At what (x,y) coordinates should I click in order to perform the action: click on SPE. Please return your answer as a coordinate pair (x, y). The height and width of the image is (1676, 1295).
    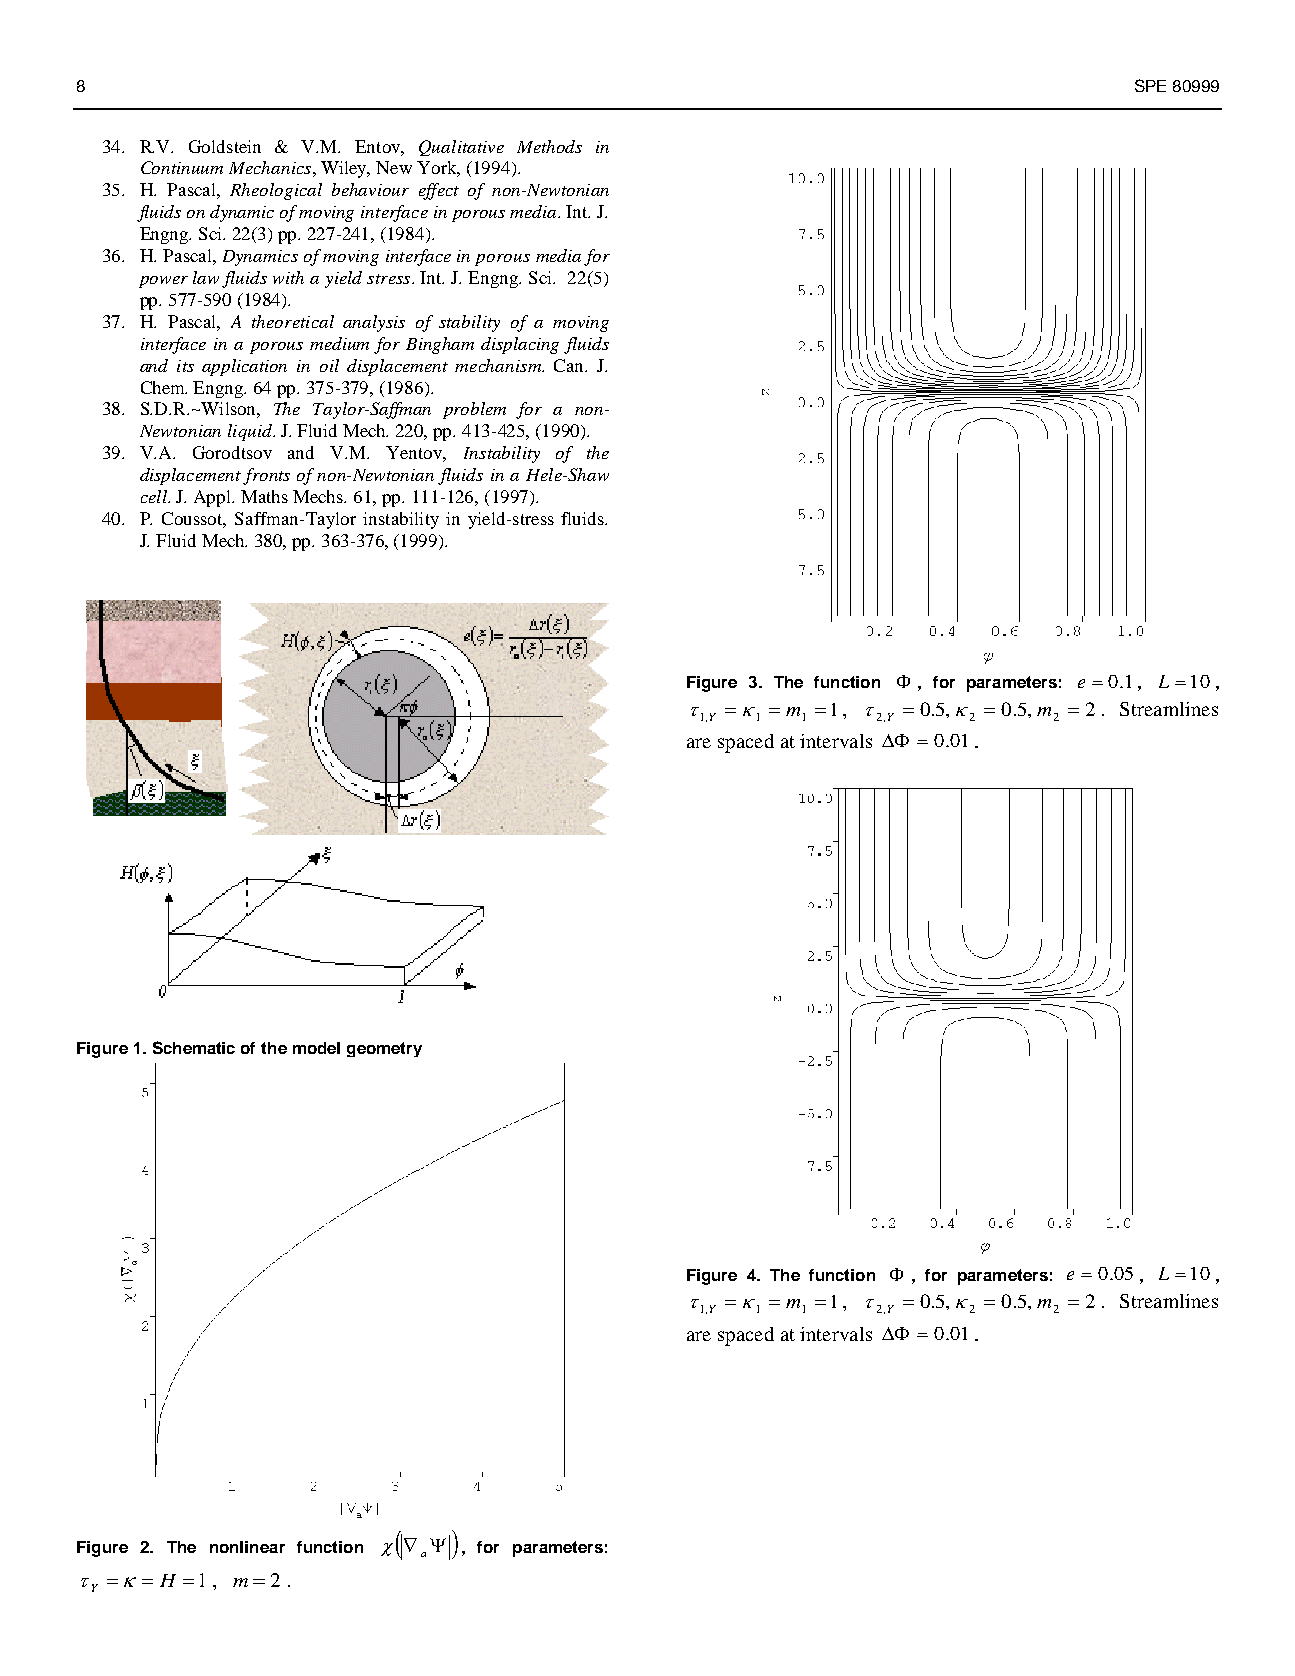
    Looking at the image, I should click on (1150, 85).
